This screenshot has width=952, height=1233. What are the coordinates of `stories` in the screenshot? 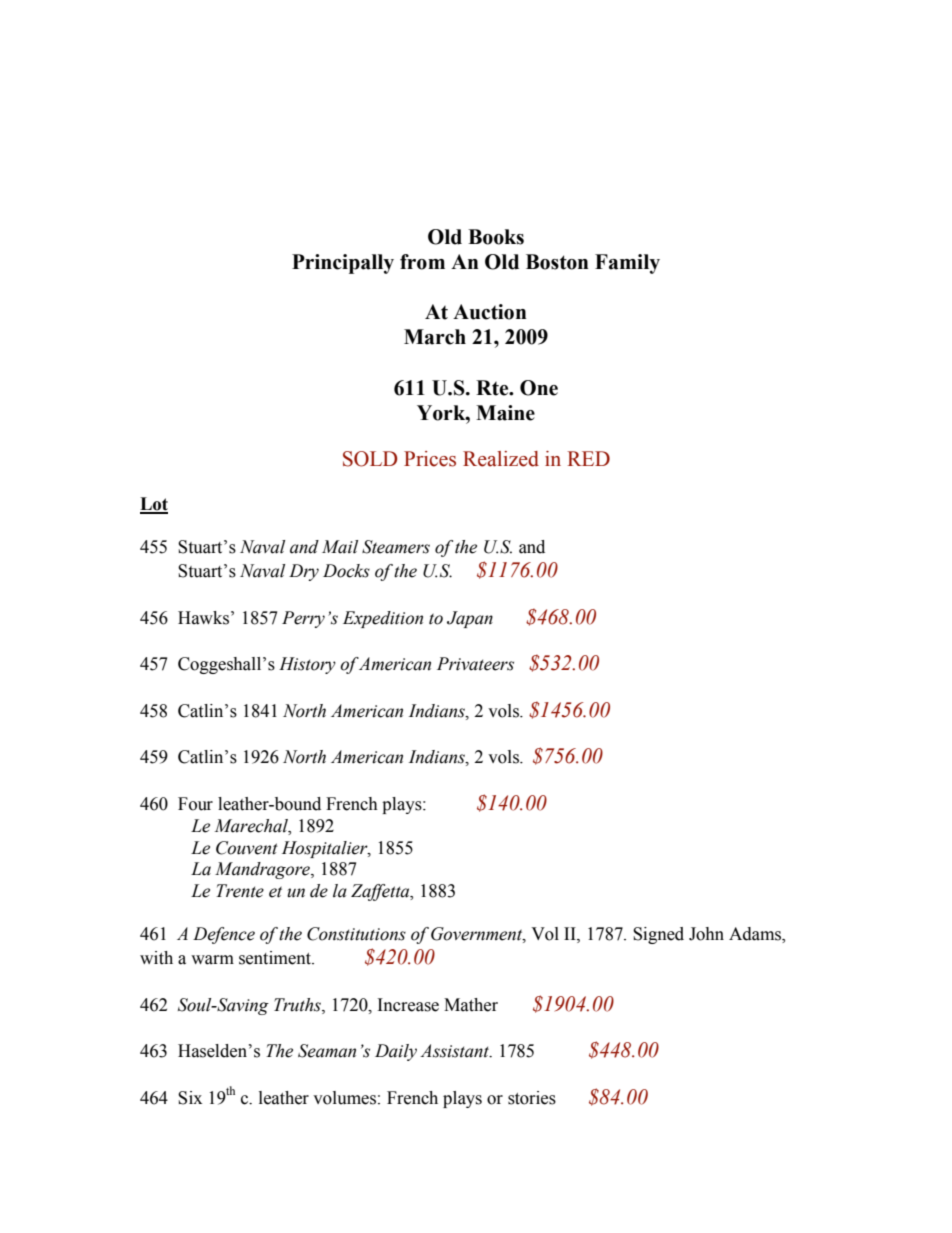 It's located at (532, 1098).
